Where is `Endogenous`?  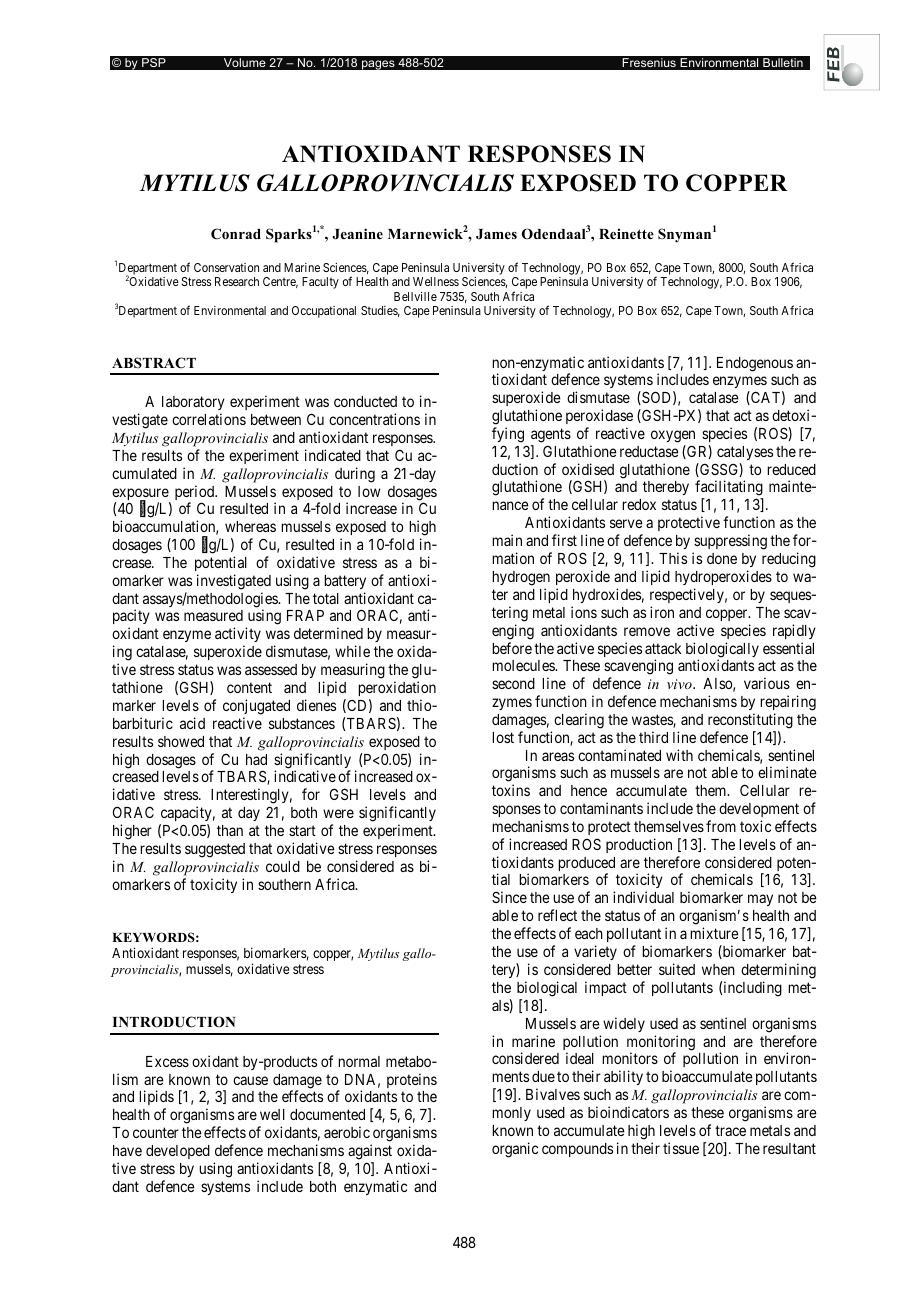 Endogenous is located at coordinates (755, 364).
